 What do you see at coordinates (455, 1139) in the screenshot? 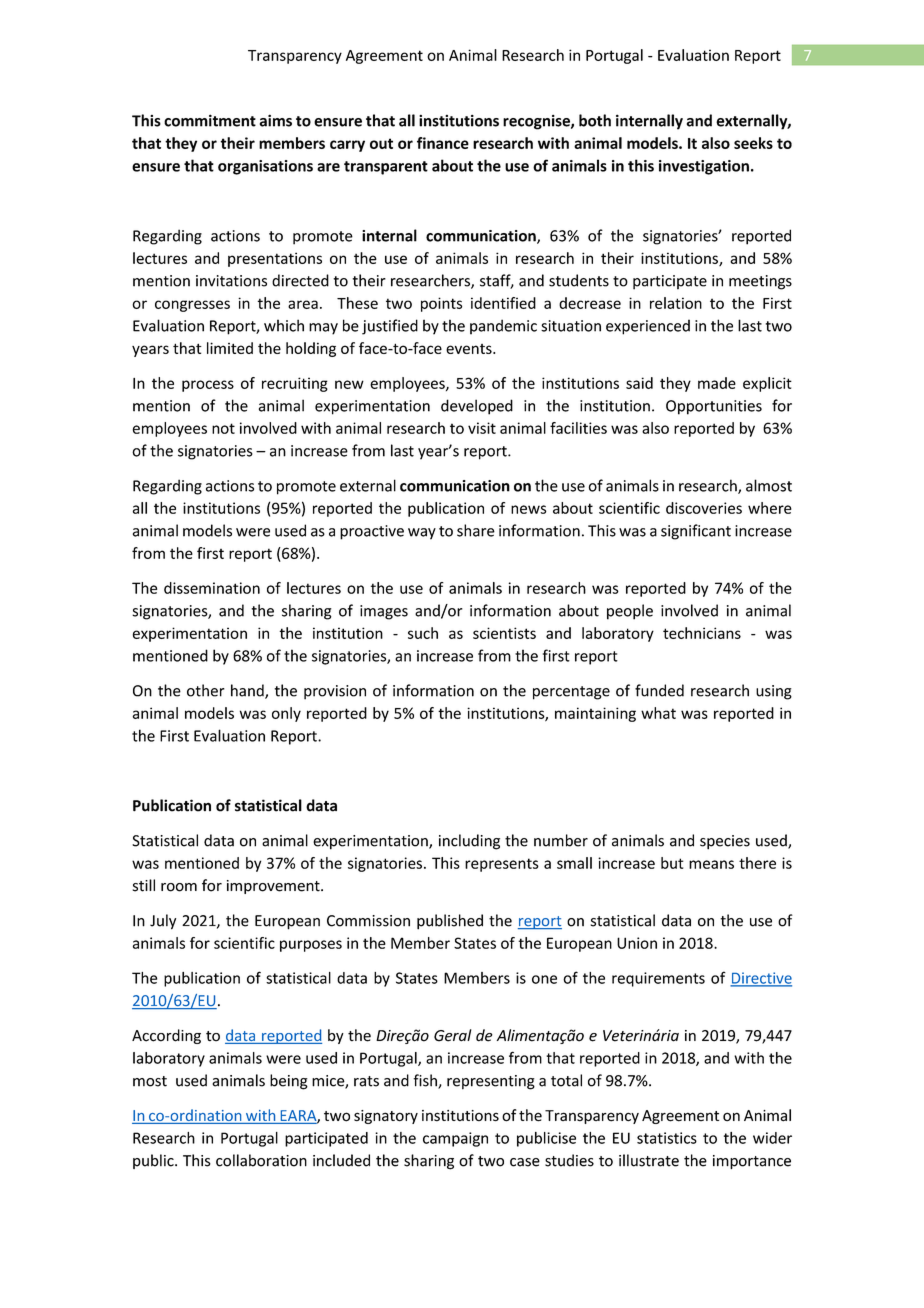
I see `campaign` at bounding box center [455, 1139].
